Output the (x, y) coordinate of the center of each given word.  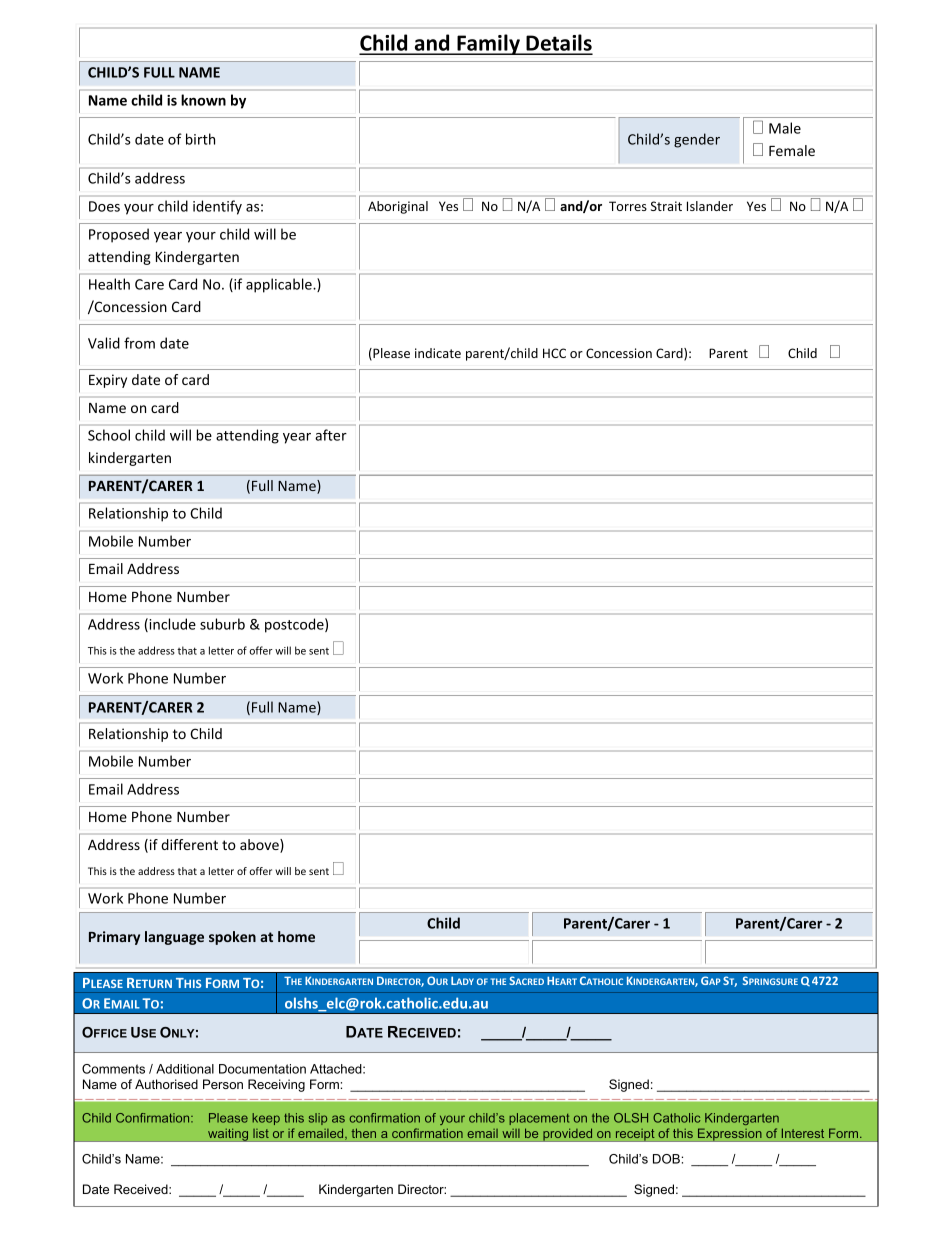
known (203, 100)
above (260, 846)
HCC (554, 353)
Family (488, 44)
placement (539, 1119)
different (189, 844)
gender (697, 140)
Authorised (166, 1084)
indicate (438, 353)
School (109, 435)
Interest (803, 1133)
